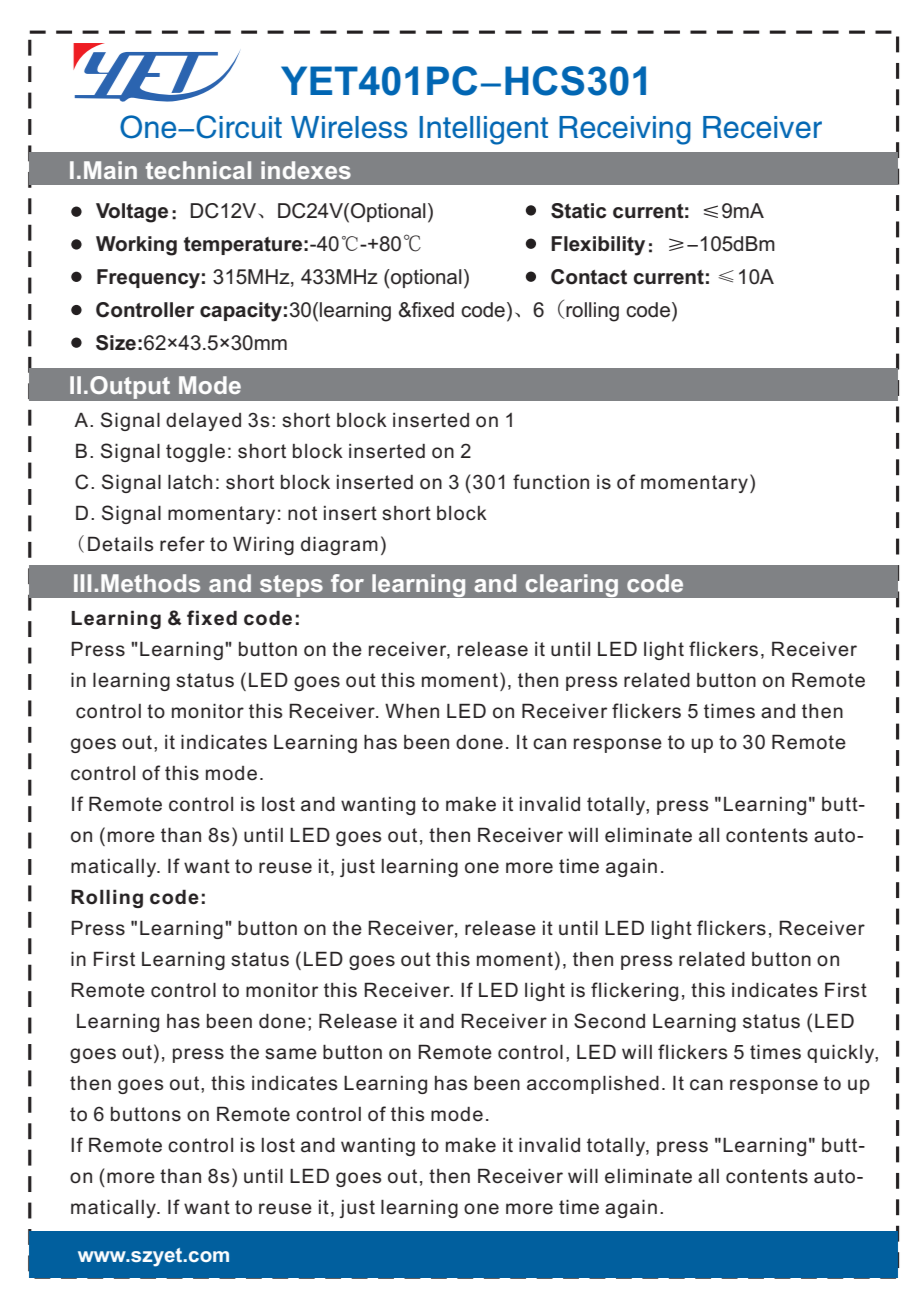  What do you see at coordinates (291, 1054) in the image?
I see `same` at bounding box center [291, 1054].
